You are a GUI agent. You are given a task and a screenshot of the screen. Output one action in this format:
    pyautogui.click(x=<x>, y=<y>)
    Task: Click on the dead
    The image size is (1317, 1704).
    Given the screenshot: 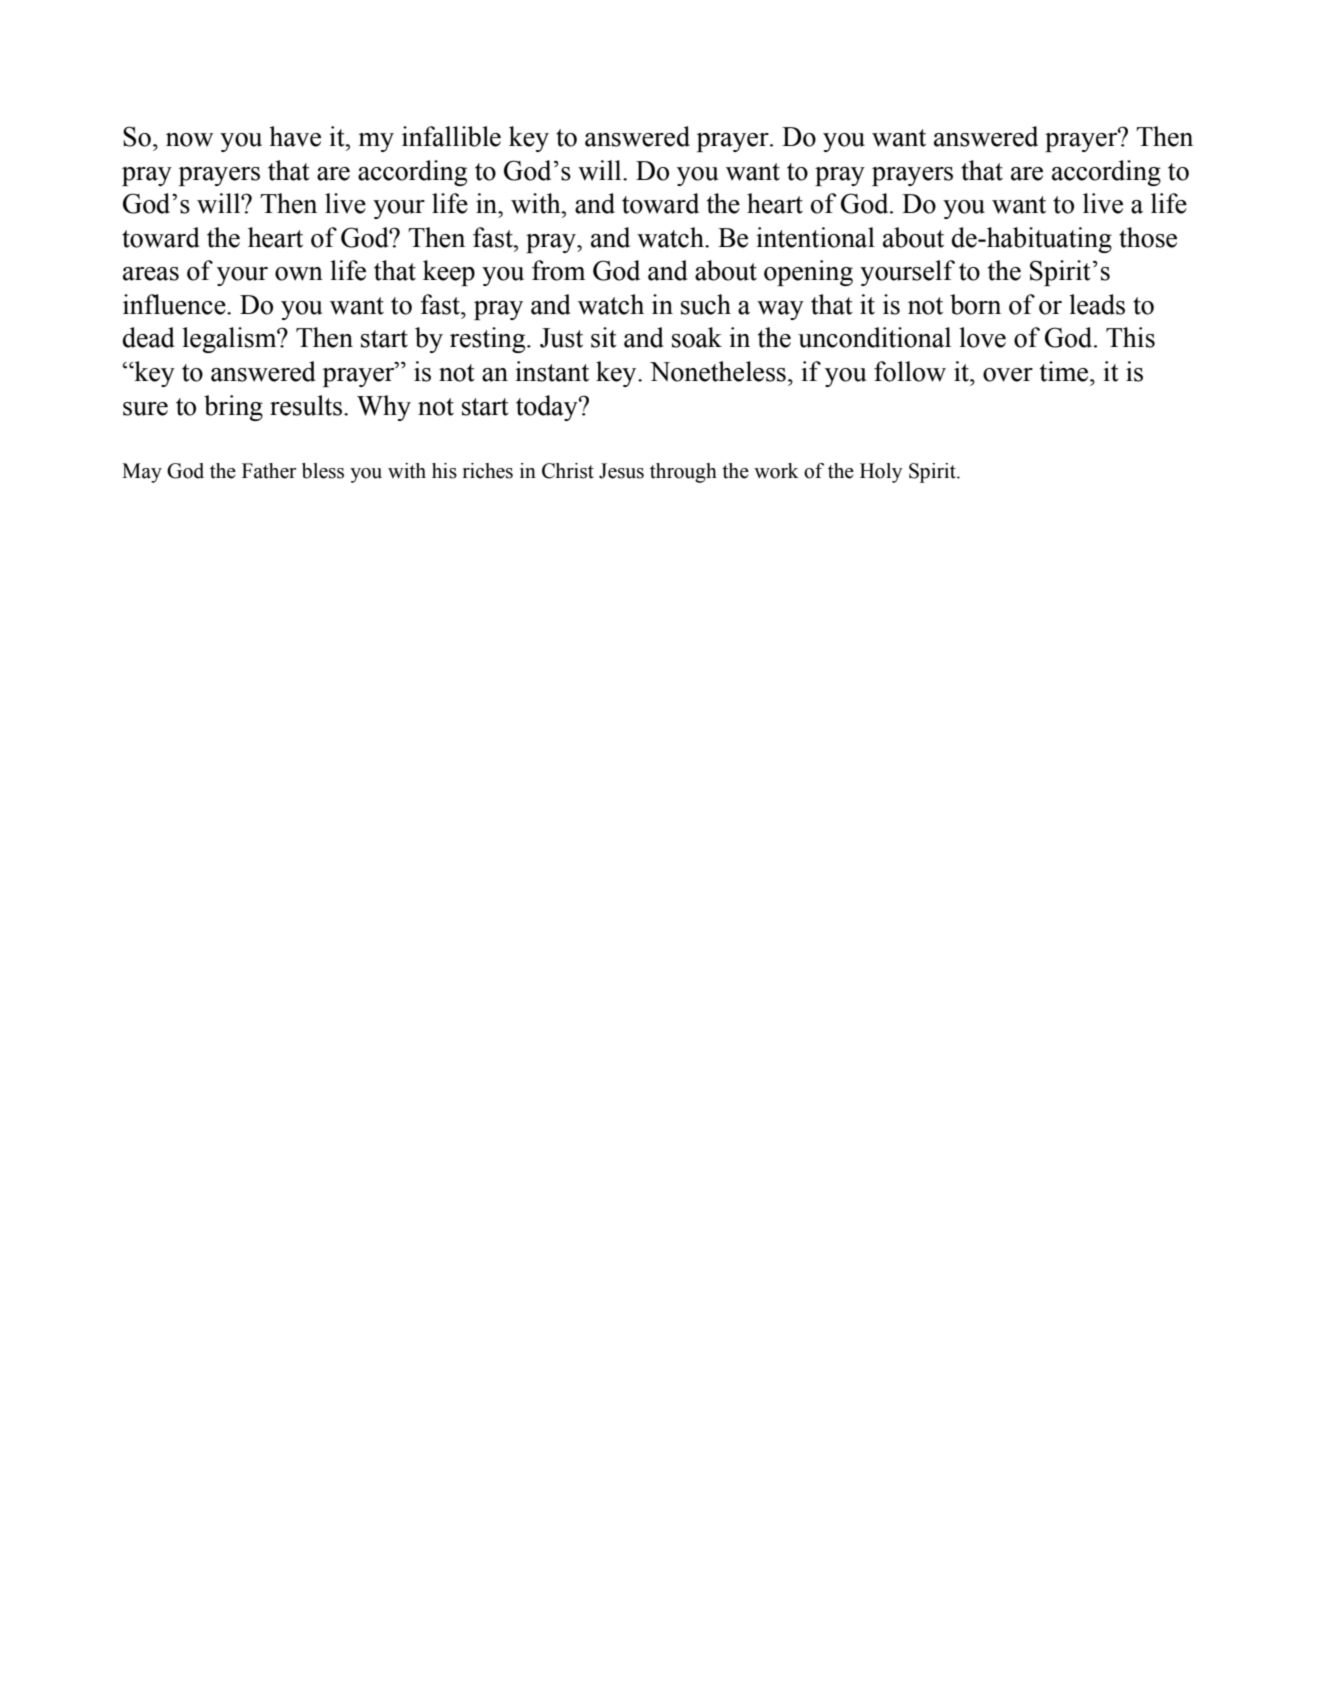 What is the action you would take?
    pyautogui.click(x=149, y=337)
